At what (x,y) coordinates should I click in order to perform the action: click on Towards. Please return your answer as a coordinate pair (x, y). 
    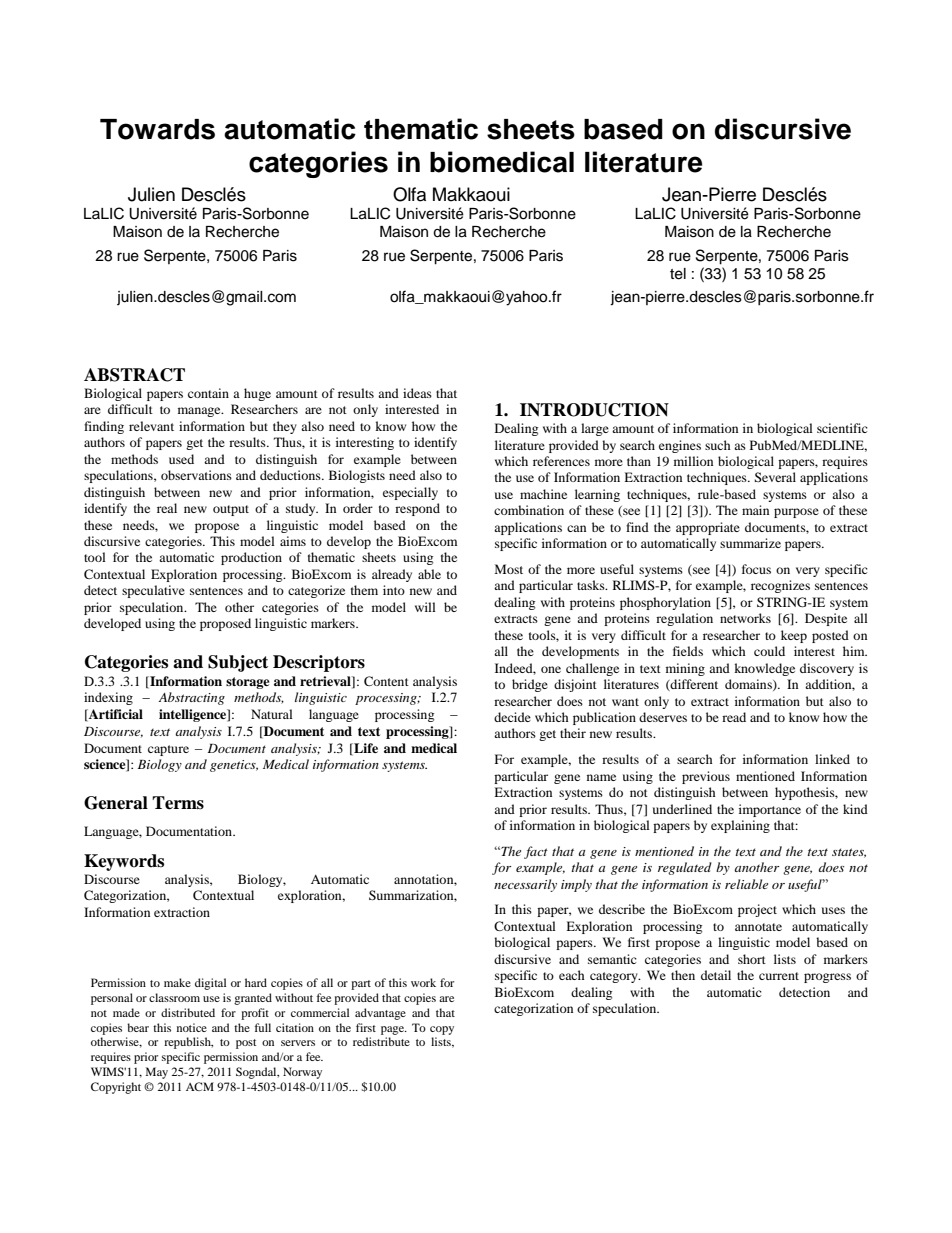
    Looking at the image, I should click on (157, 129).
